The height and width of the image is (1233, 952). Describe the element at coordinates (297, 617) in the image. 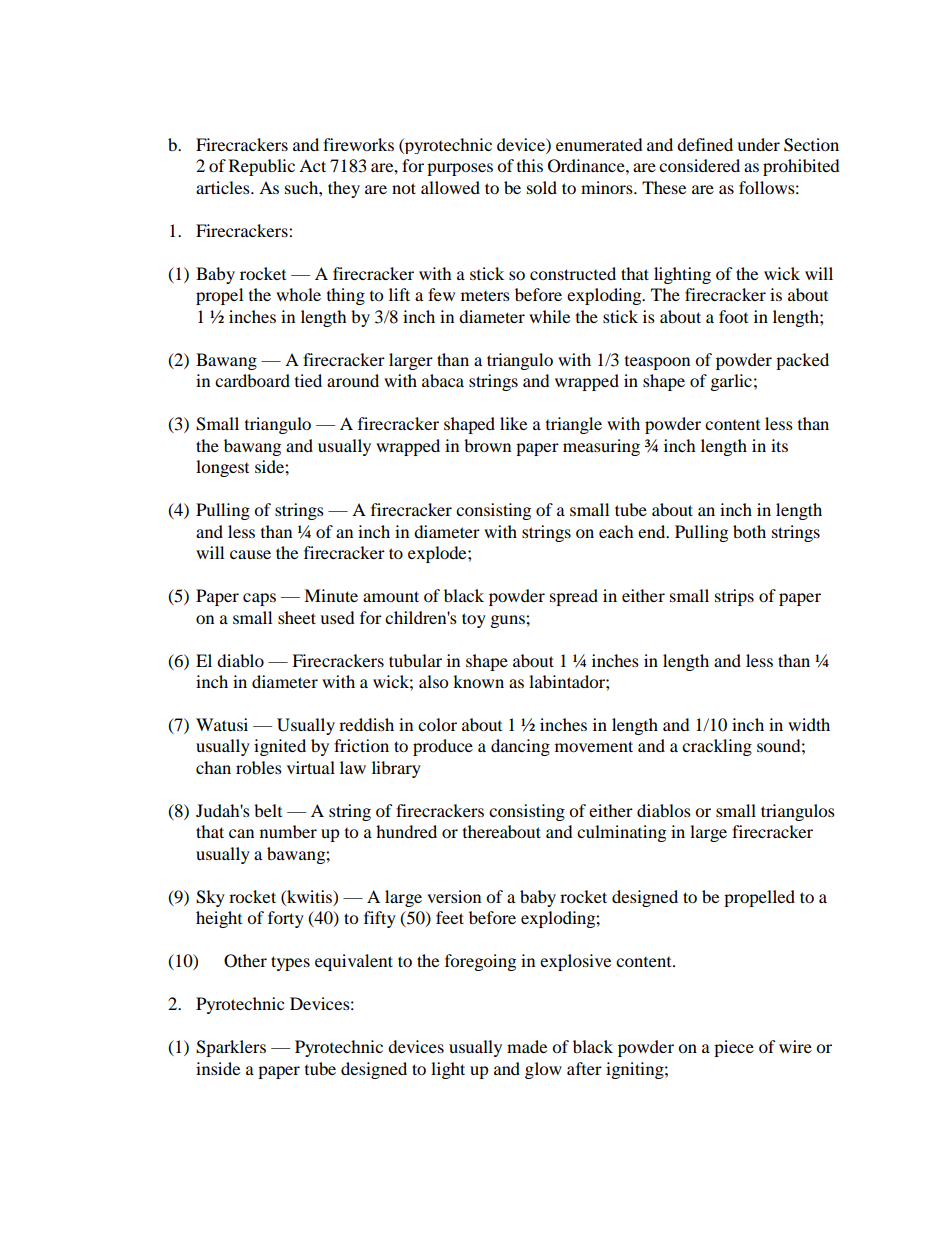

I see `sheet` at that location.
